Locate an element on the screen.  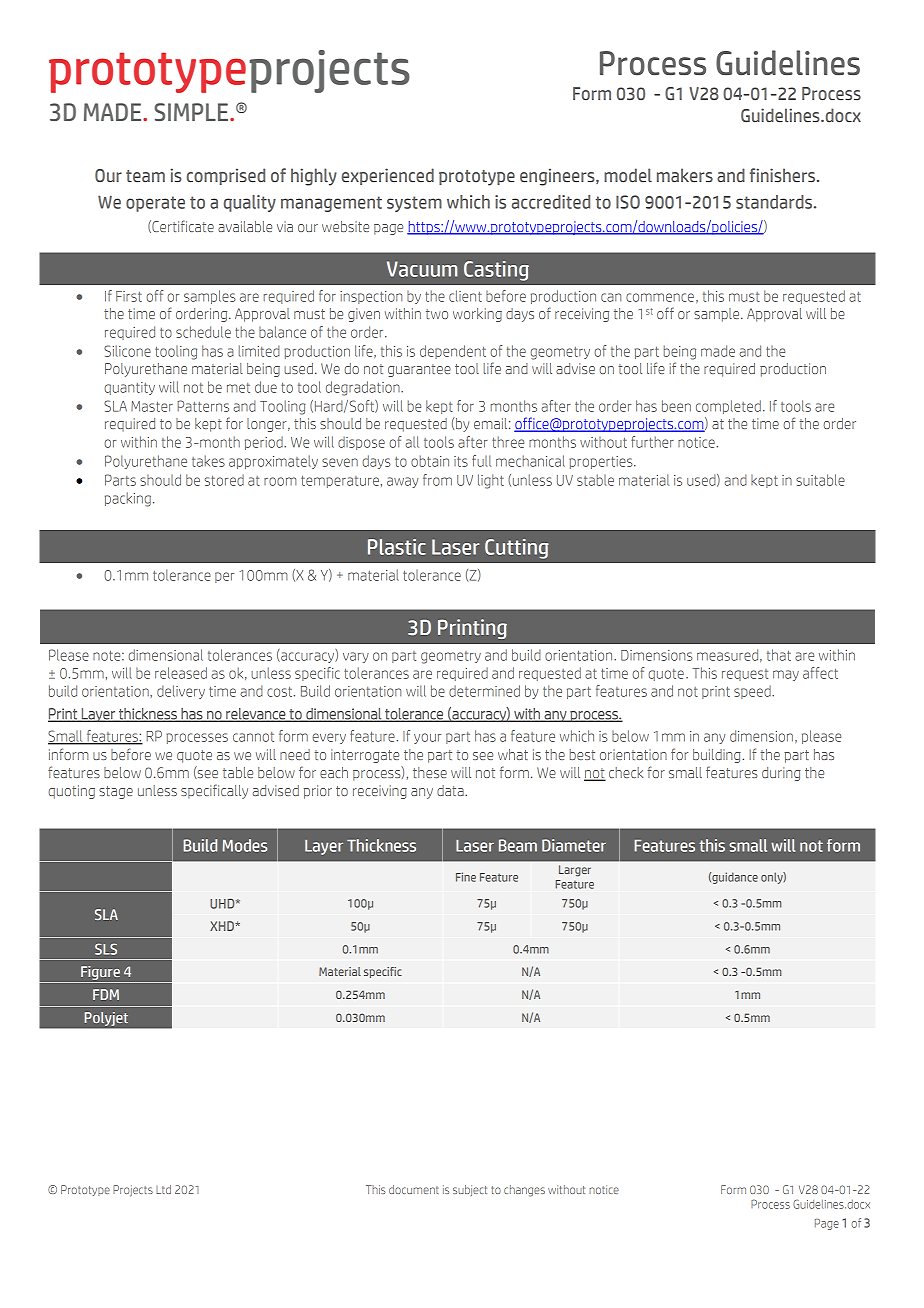
SLS is located at coordinates (106, 949).
